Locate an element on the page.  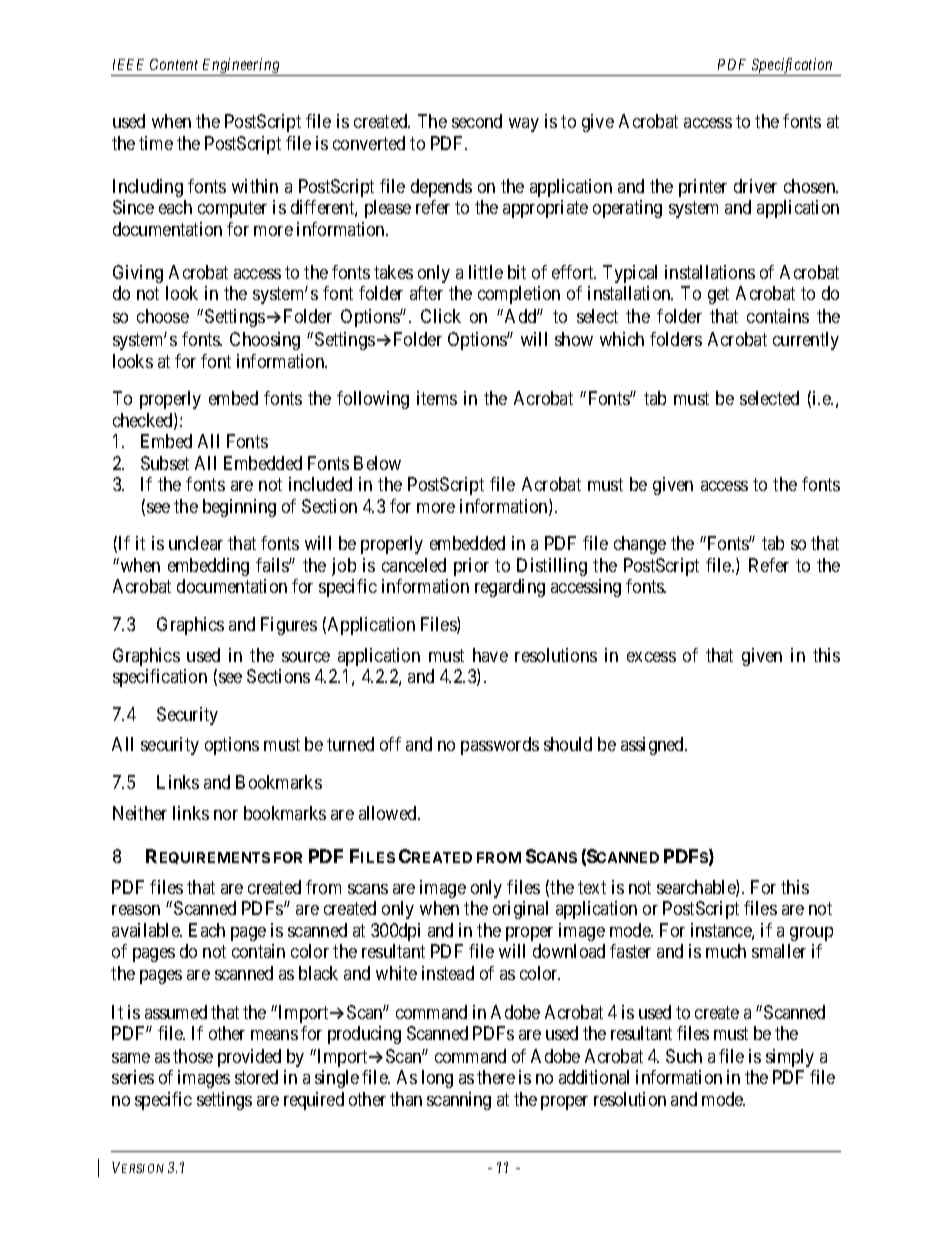
prior is located at coordinates (471, 567).
